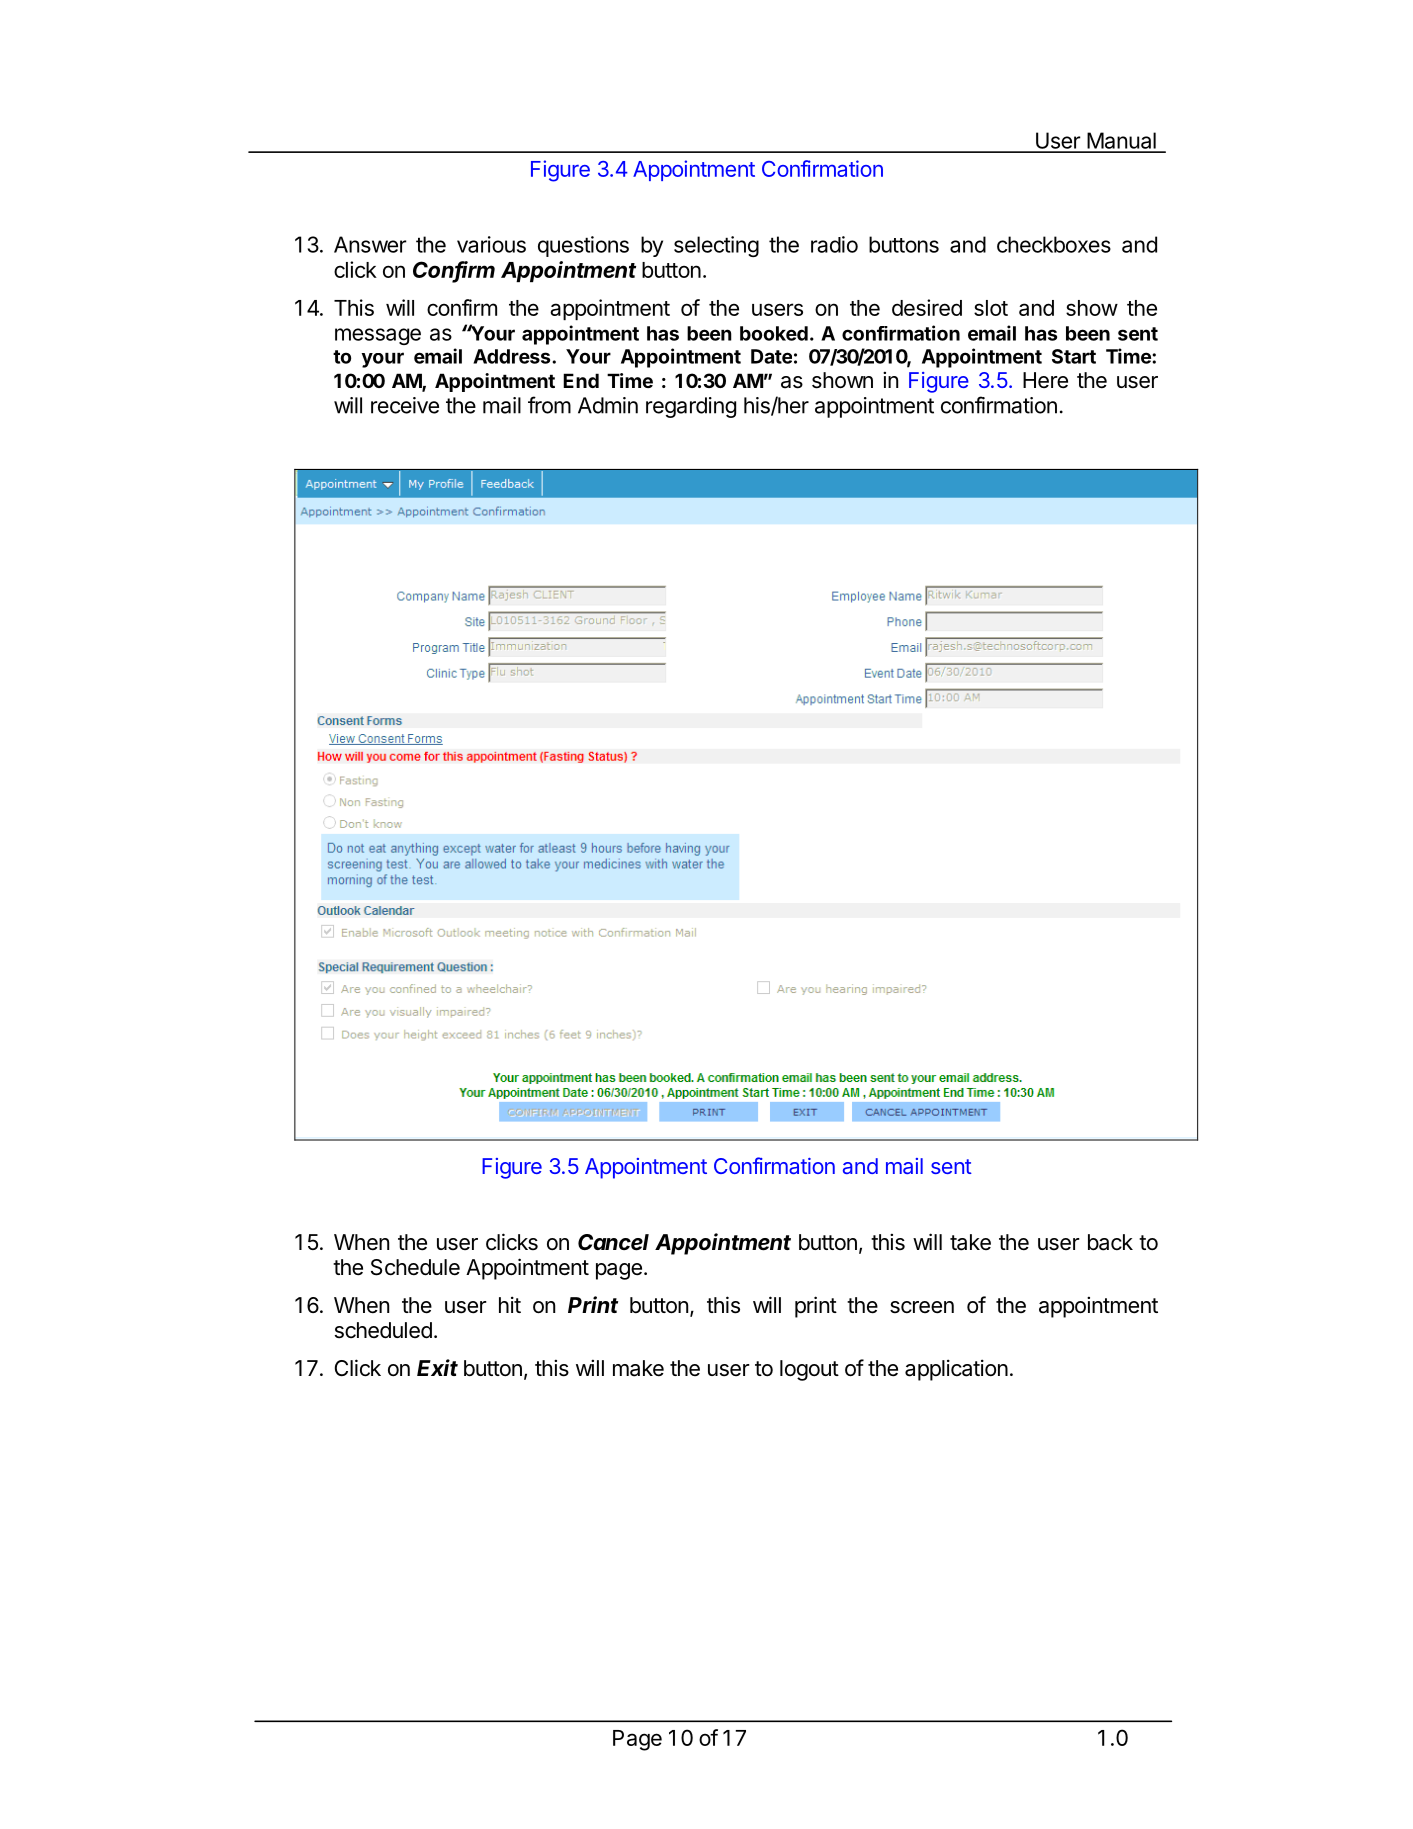  I want to click on logout, so click(809, 1370).
